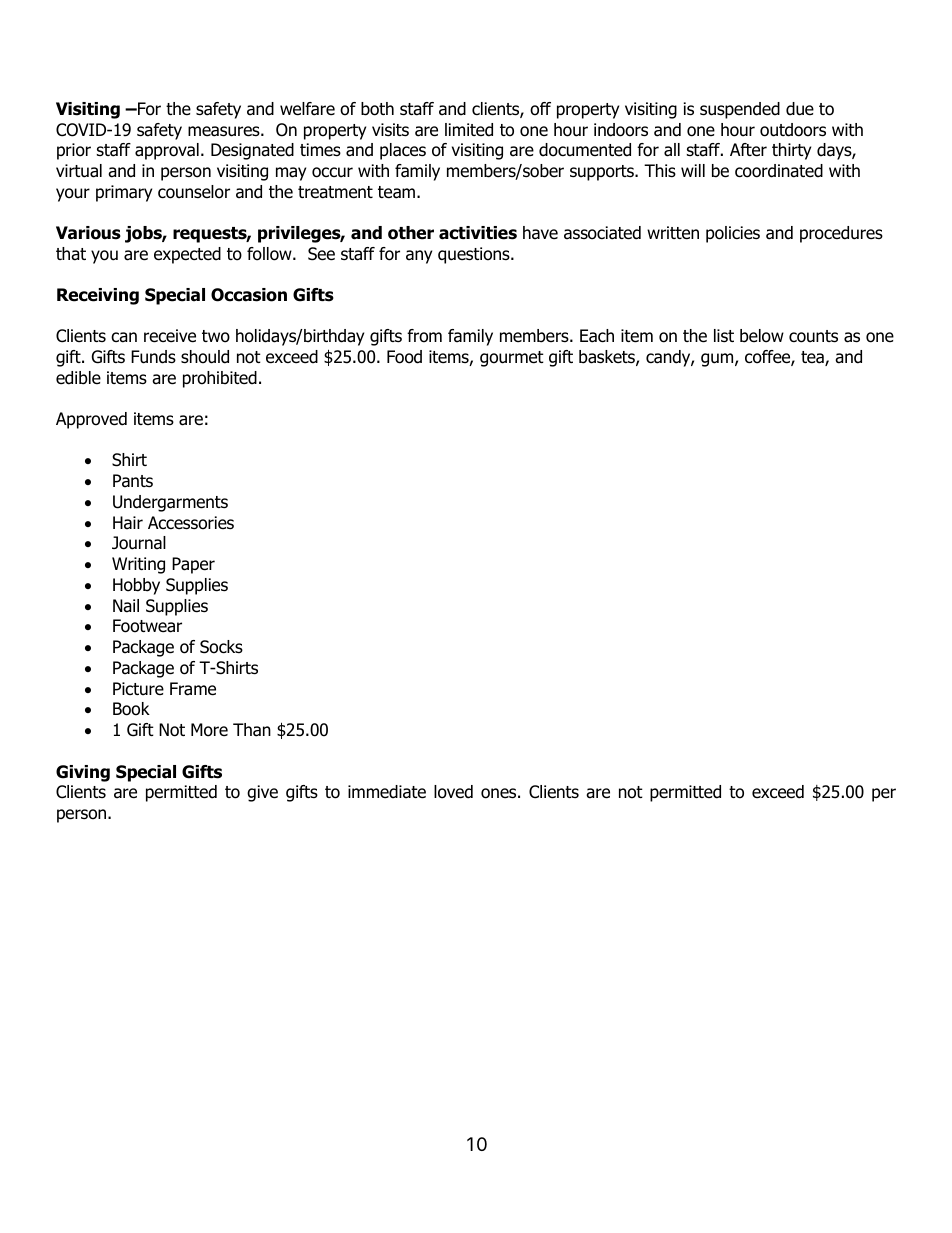 This screenshot has height=1233, width=952. Describe the element at coordinates (762, 336) in the screenshot. I see `below` at that location.
